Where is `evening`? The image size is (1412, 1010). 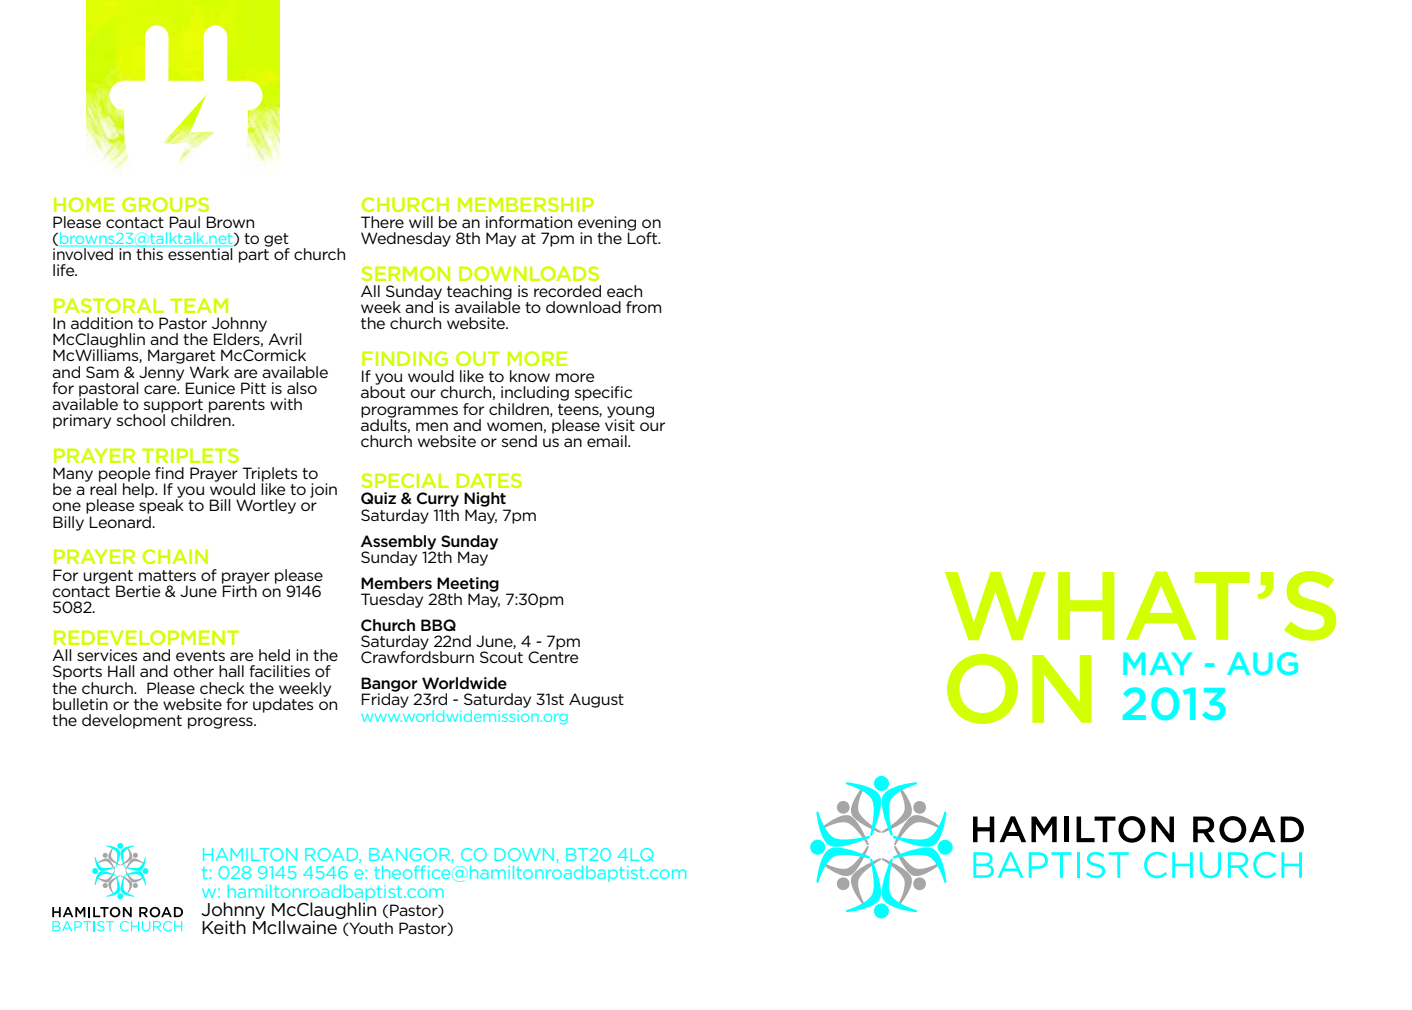
evening is located at coordinates (607, 224).
